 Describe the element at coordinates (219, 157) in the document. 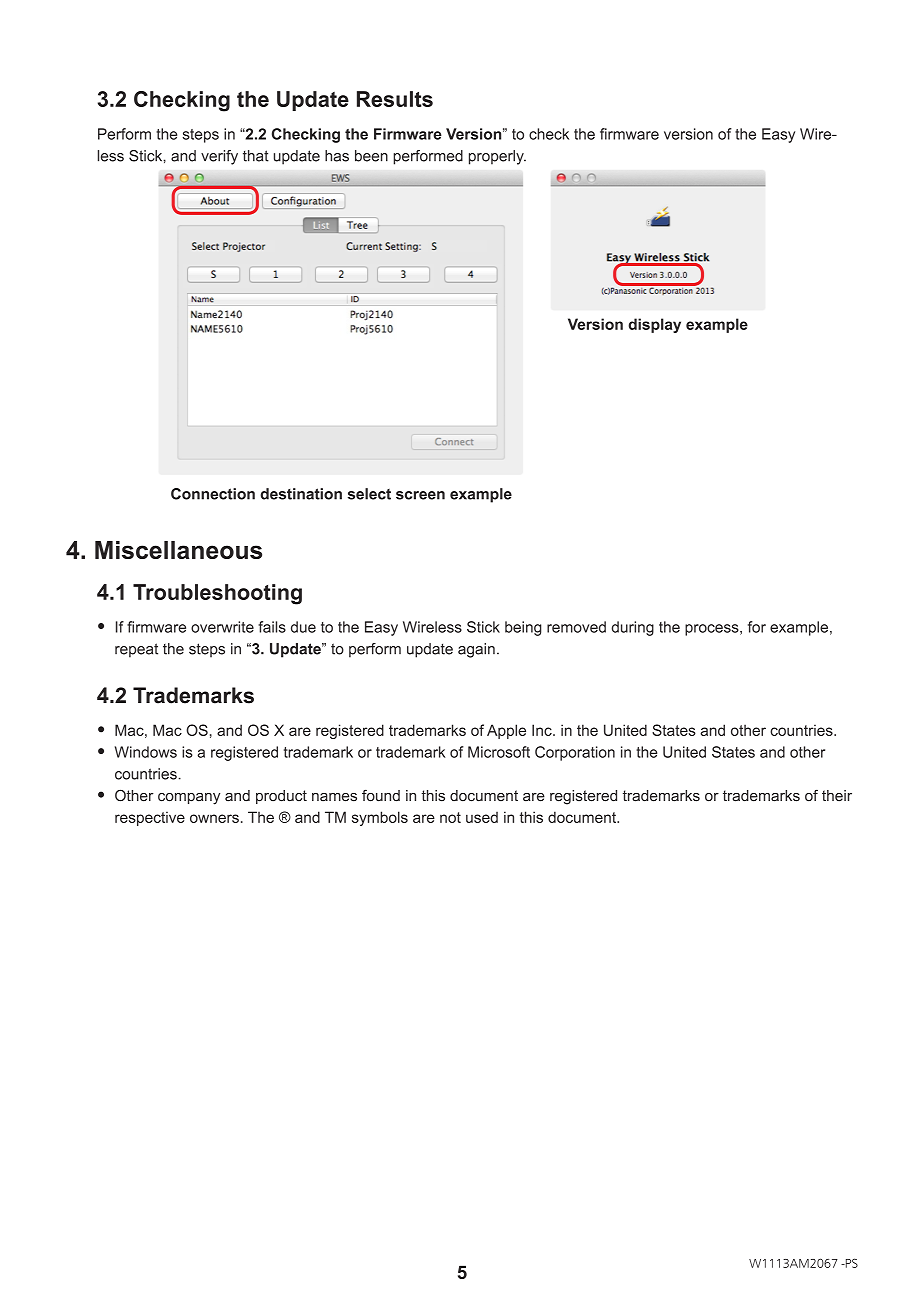

I see `verify` at that location.
